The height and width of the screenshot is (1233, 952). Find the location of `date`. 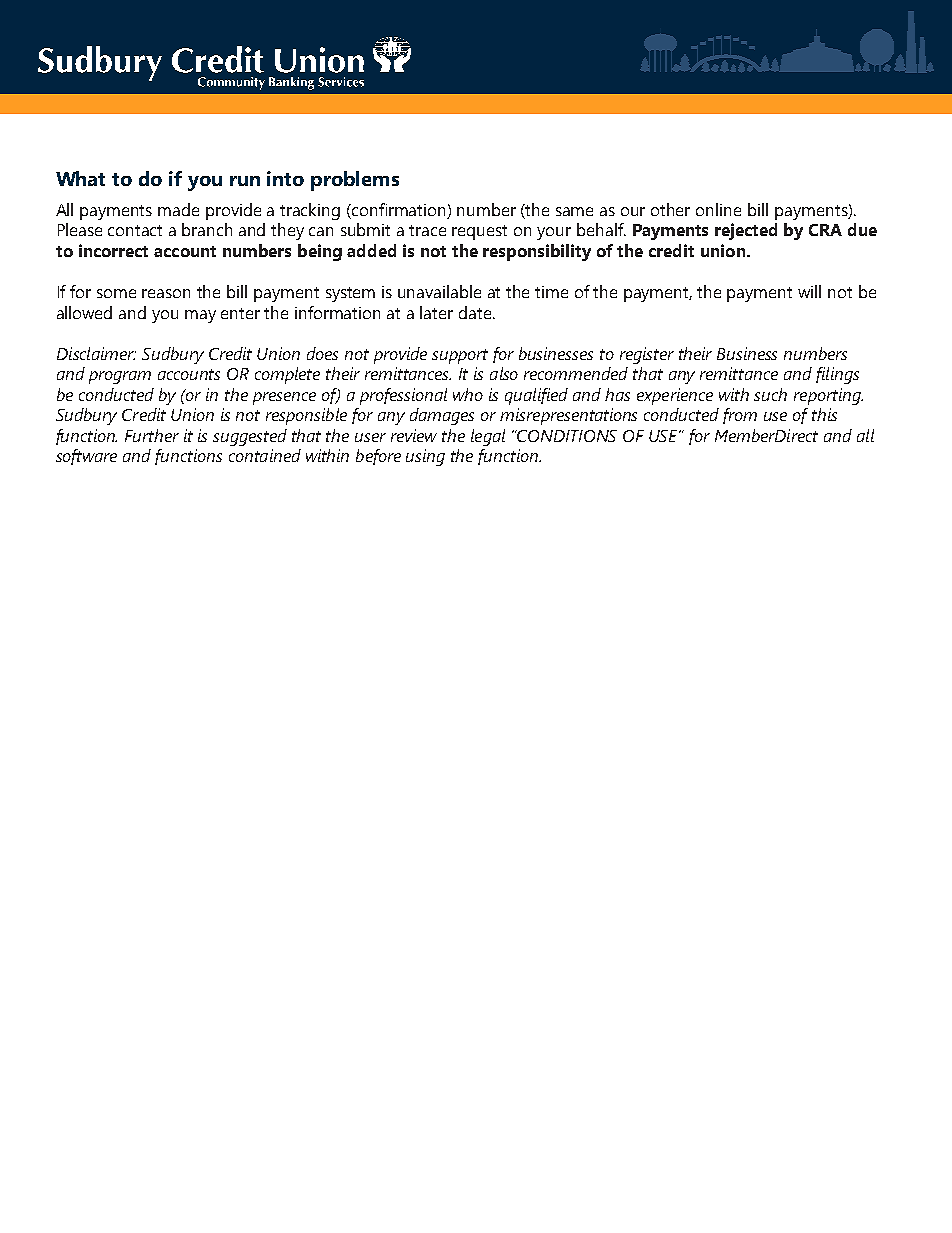

date is located at coordinates (476, 312).
